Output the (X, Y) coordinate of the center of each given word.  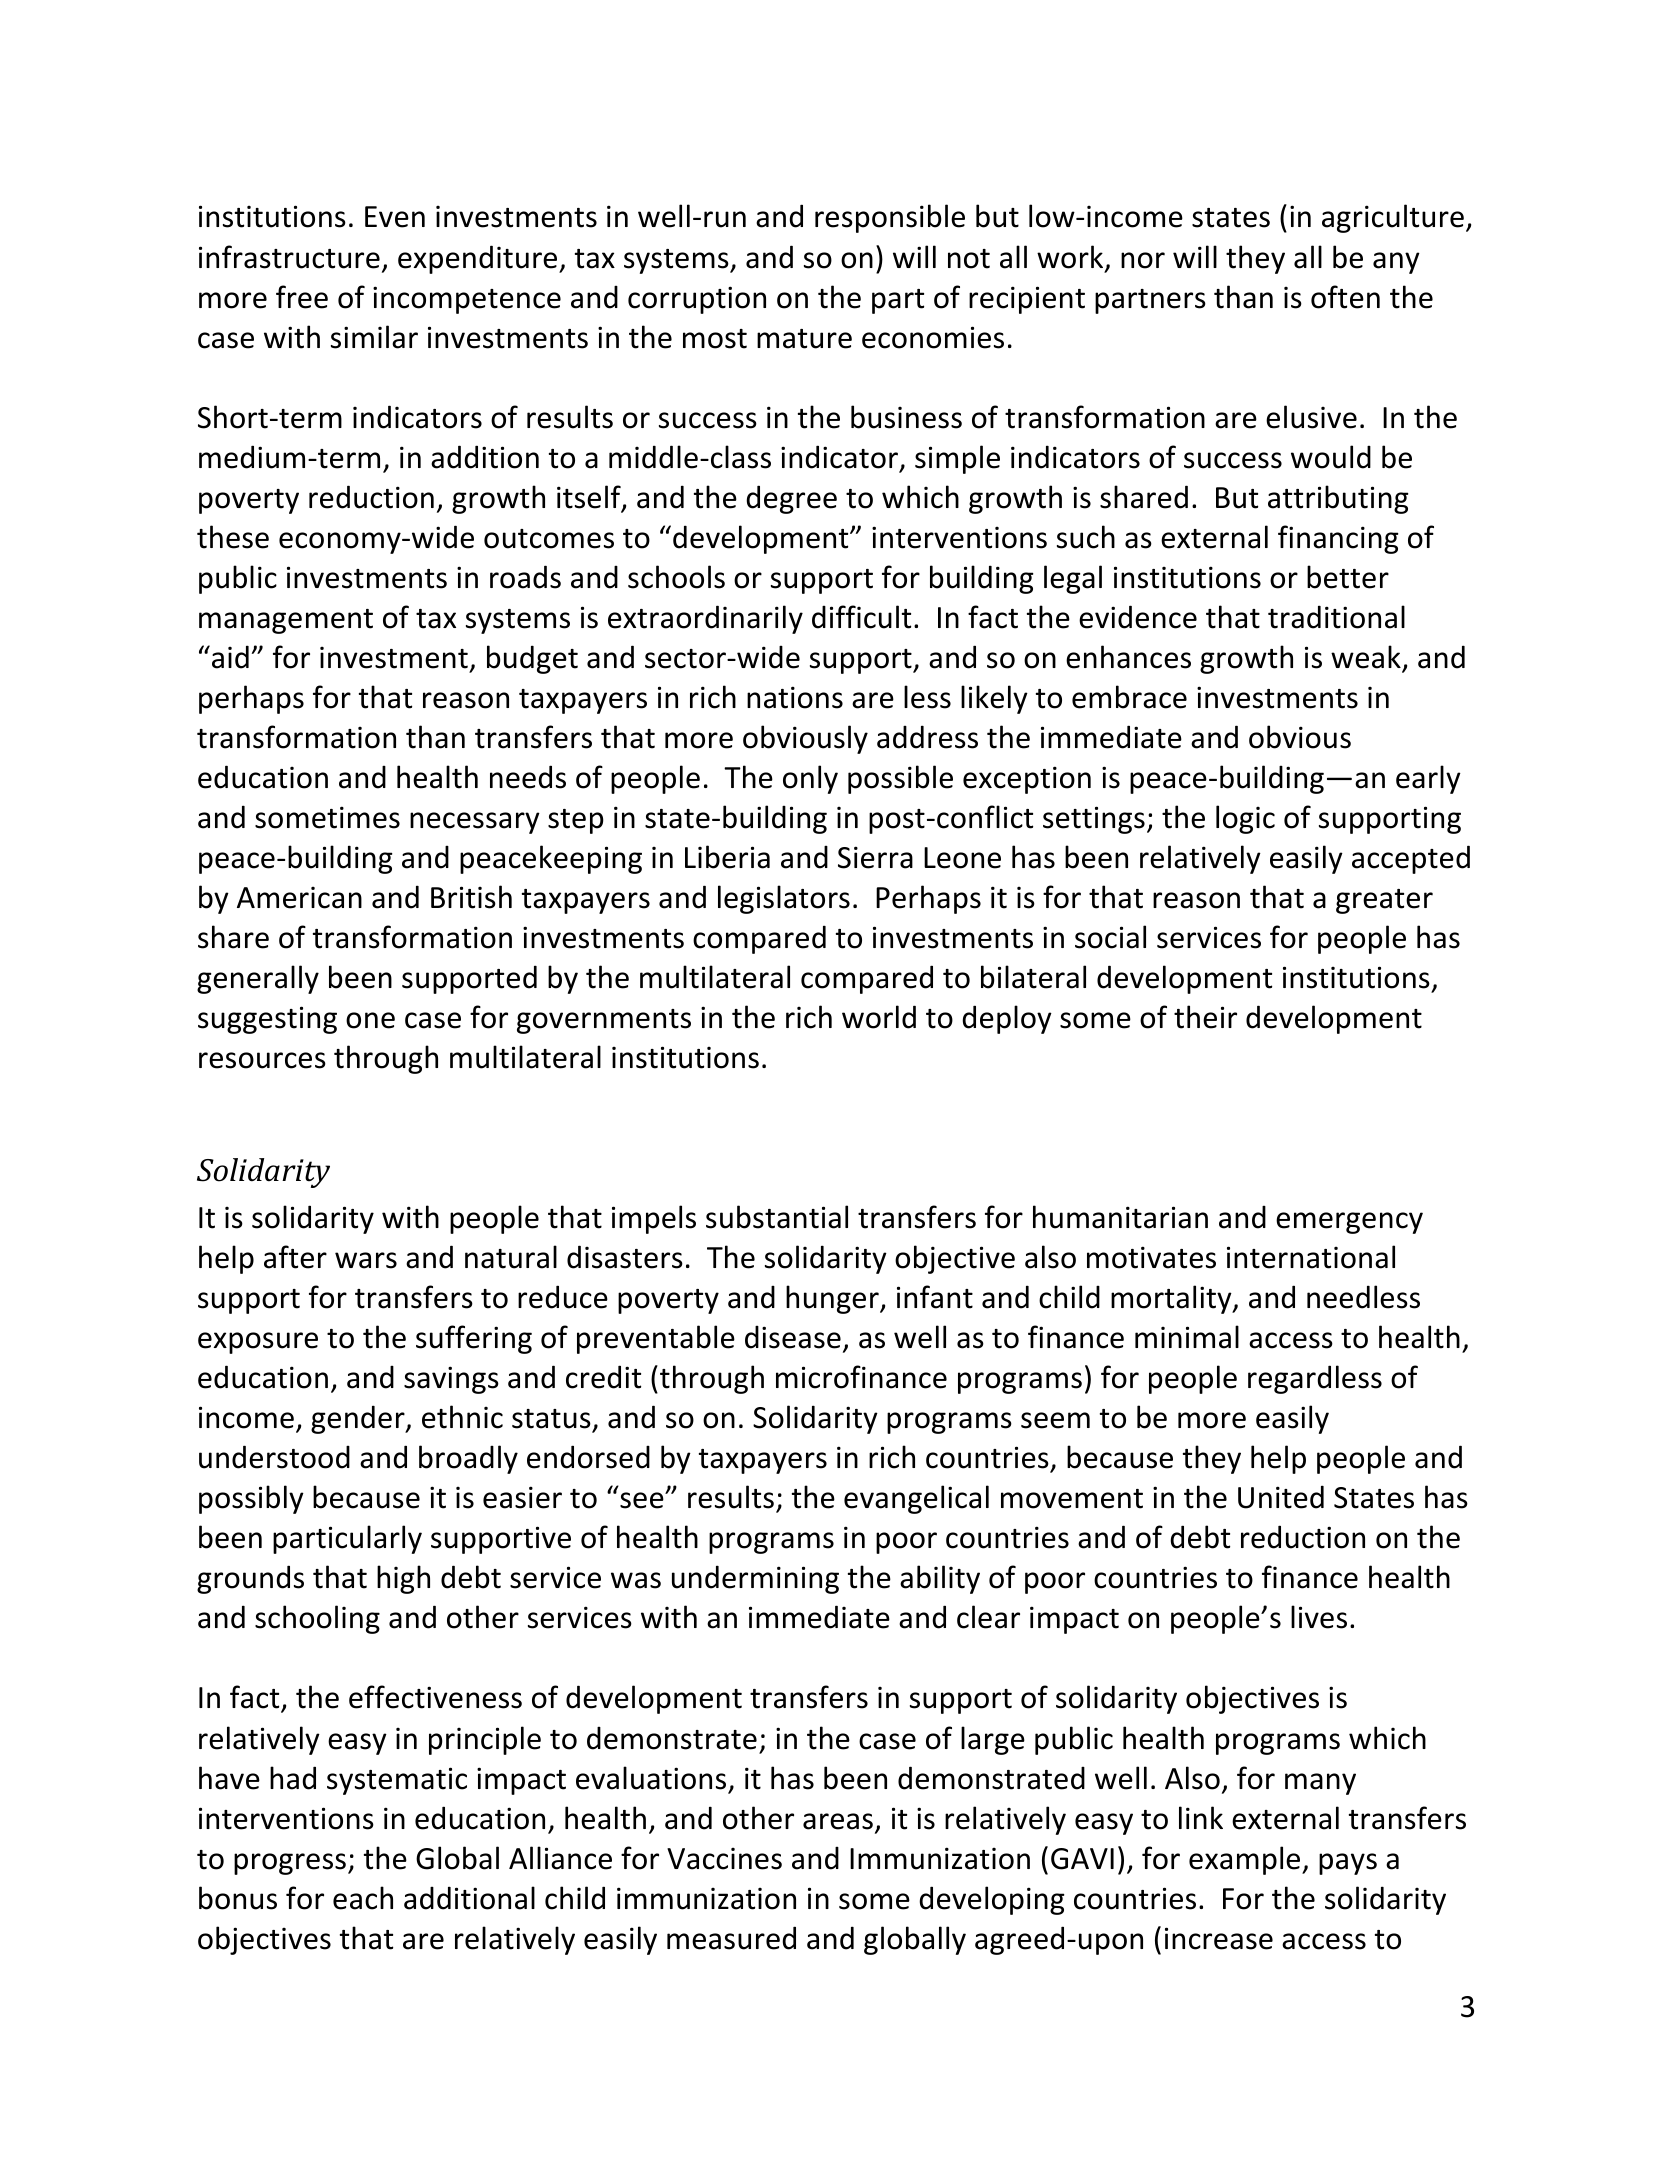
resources (262, 1060)
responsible (890, 218)
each (363, 1898)
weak (1367, 658)
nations (795, 697)
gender (359, 1419)
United (1281, 1497)
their (1205, 1017)
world (879, 1017)
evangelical (916, 1499)
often (1345, 297)
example (1246, 1860)
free (302, 297)
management (286, 621)
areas (838, 1821)
